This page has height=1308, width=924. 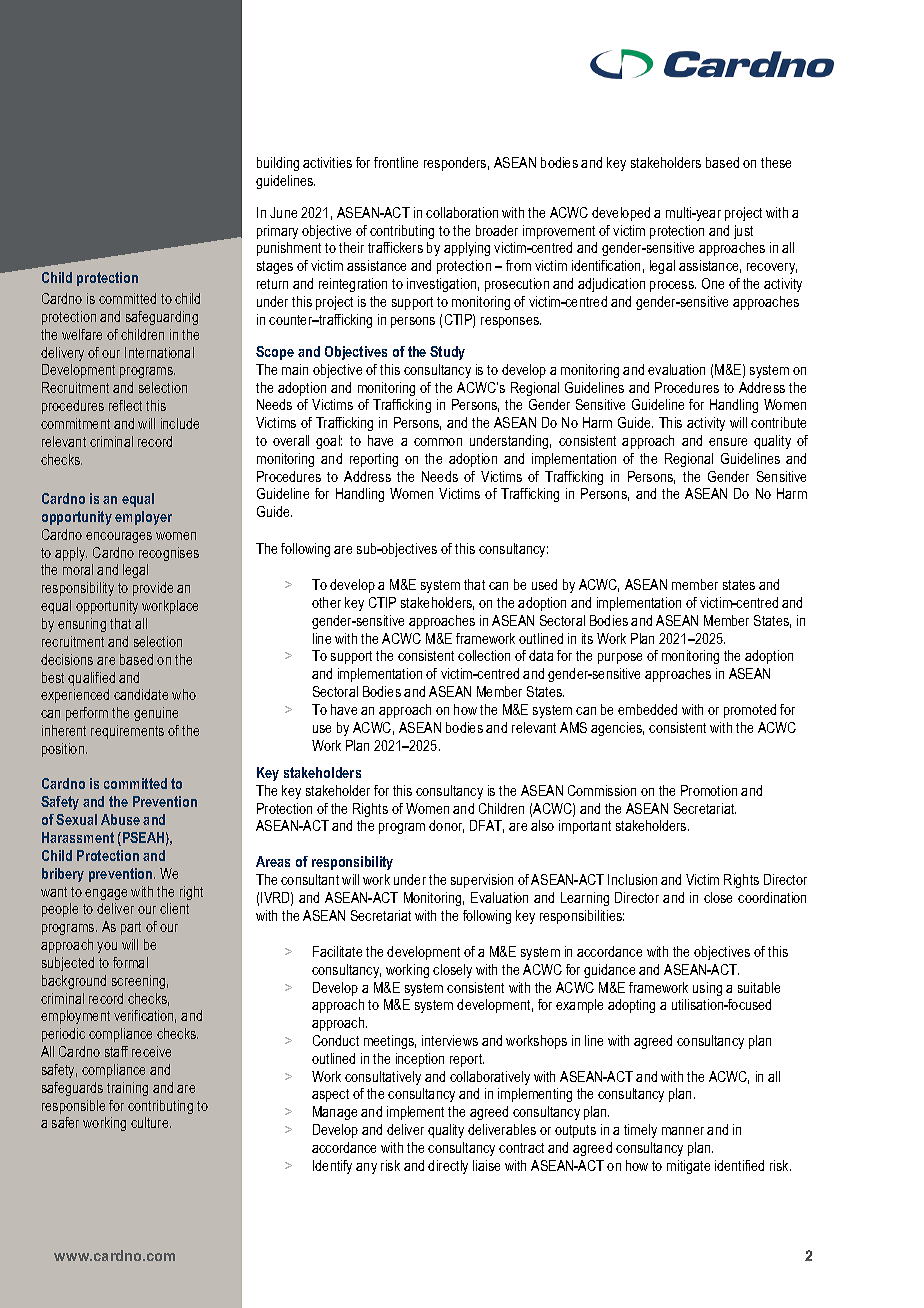 What do you see at coordinates (278, 164) in the page?
I see `building` at bounding box center [278, 164].
